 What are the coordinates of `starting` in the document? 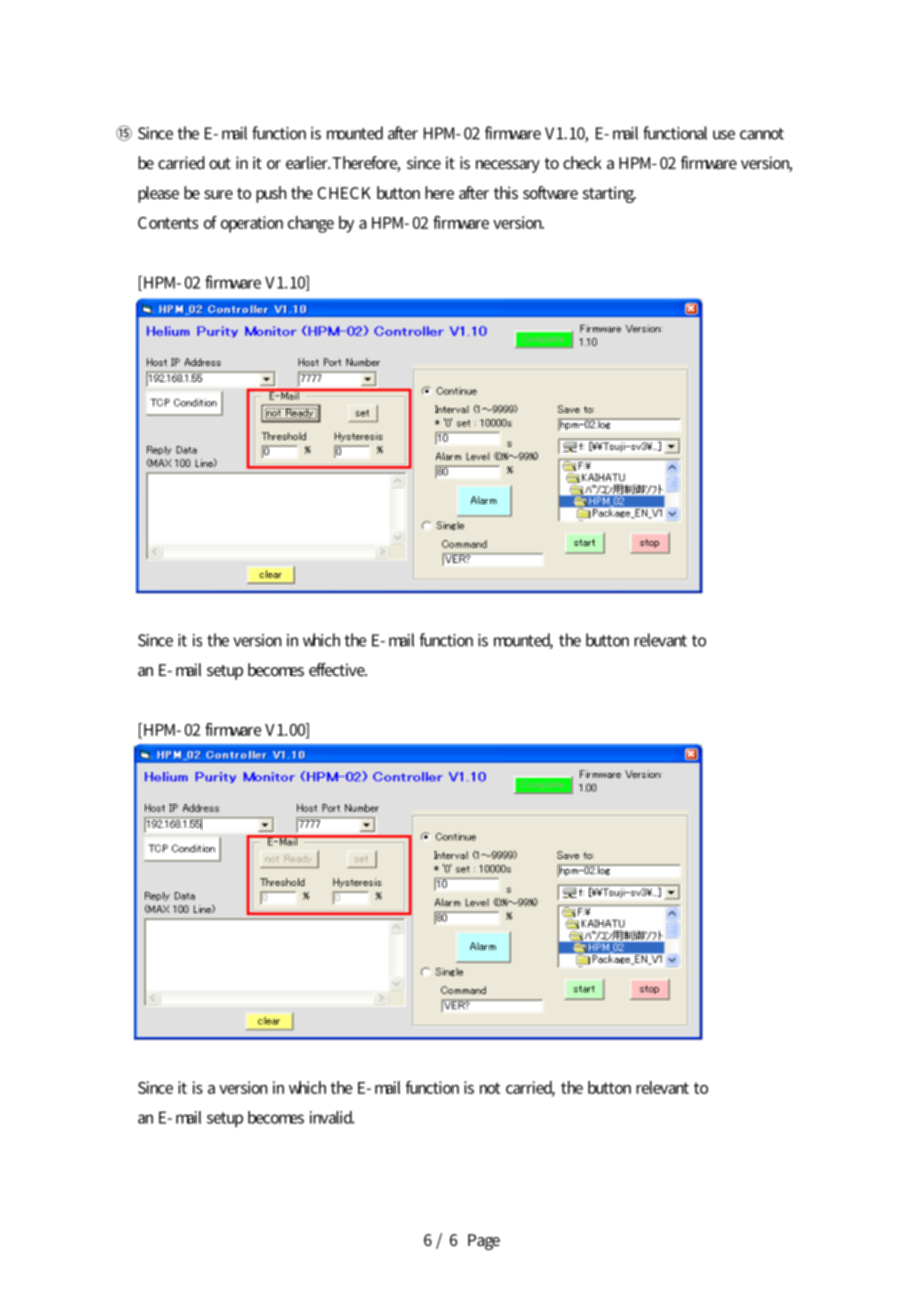 It's located at (609, 194).
